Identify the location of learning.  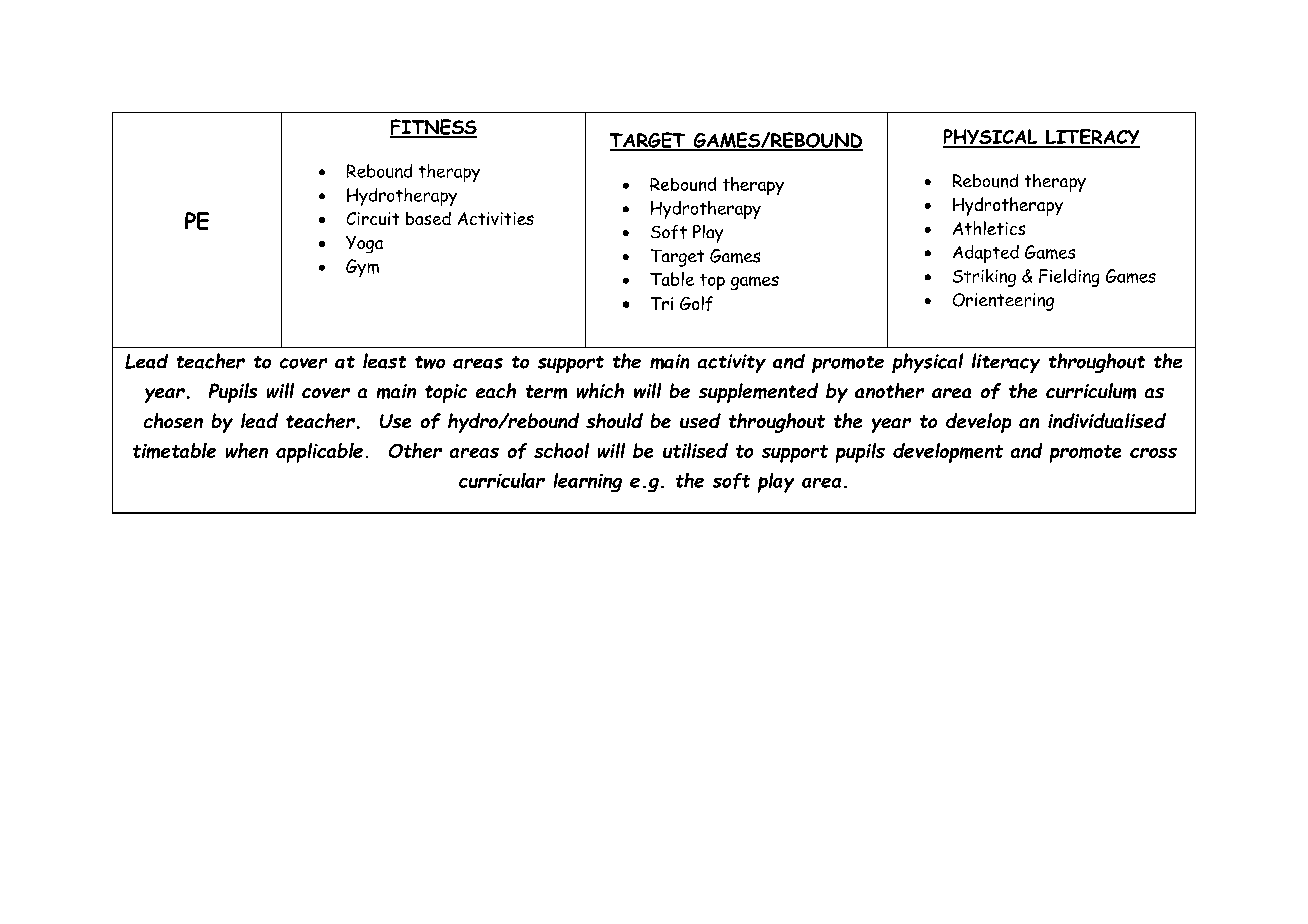
(588, 482).
